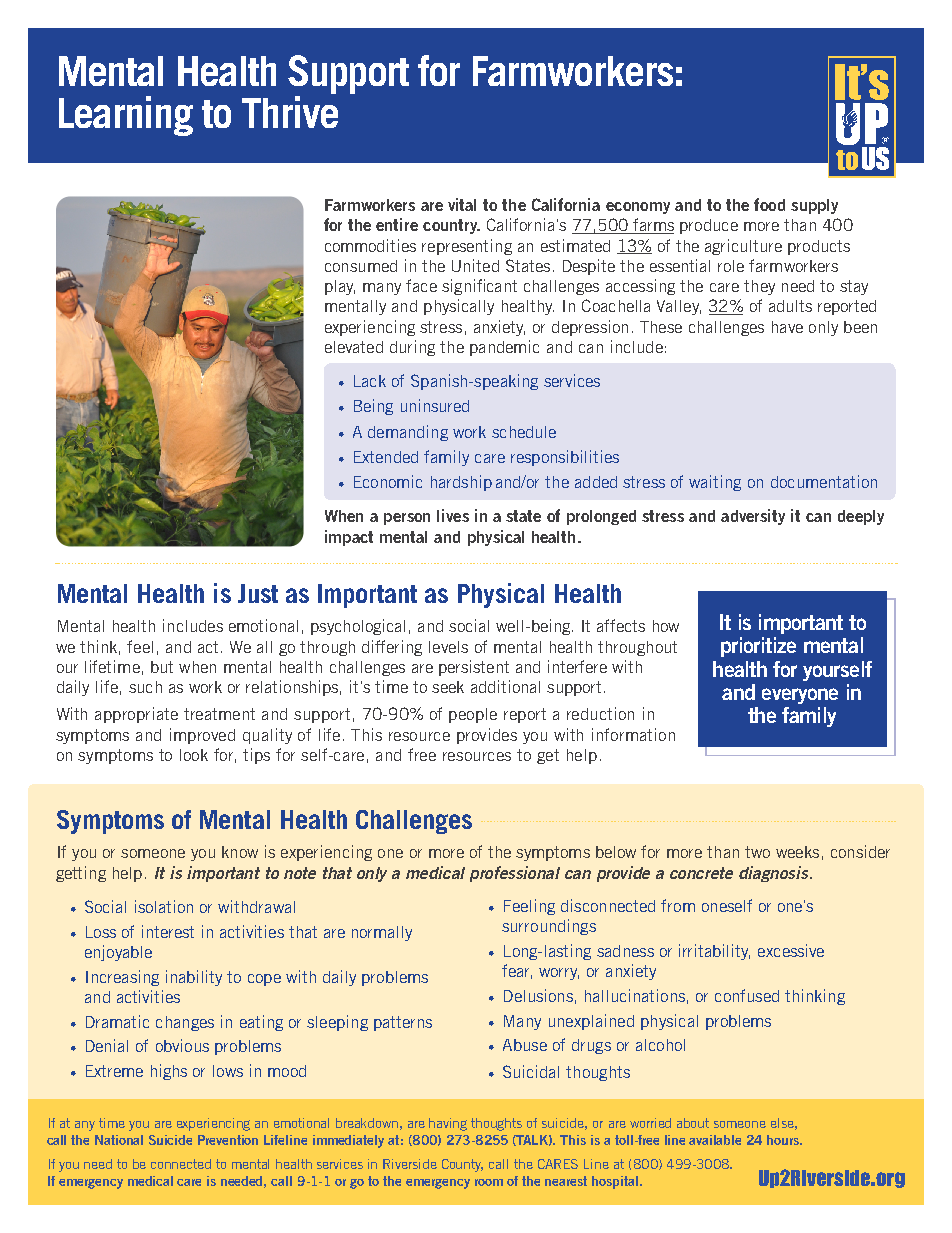 The image size is (952, 1233). What do you see at coordinates (462, 204) in the screenshot?
I see `vital` at bounding box center [462, 204].
